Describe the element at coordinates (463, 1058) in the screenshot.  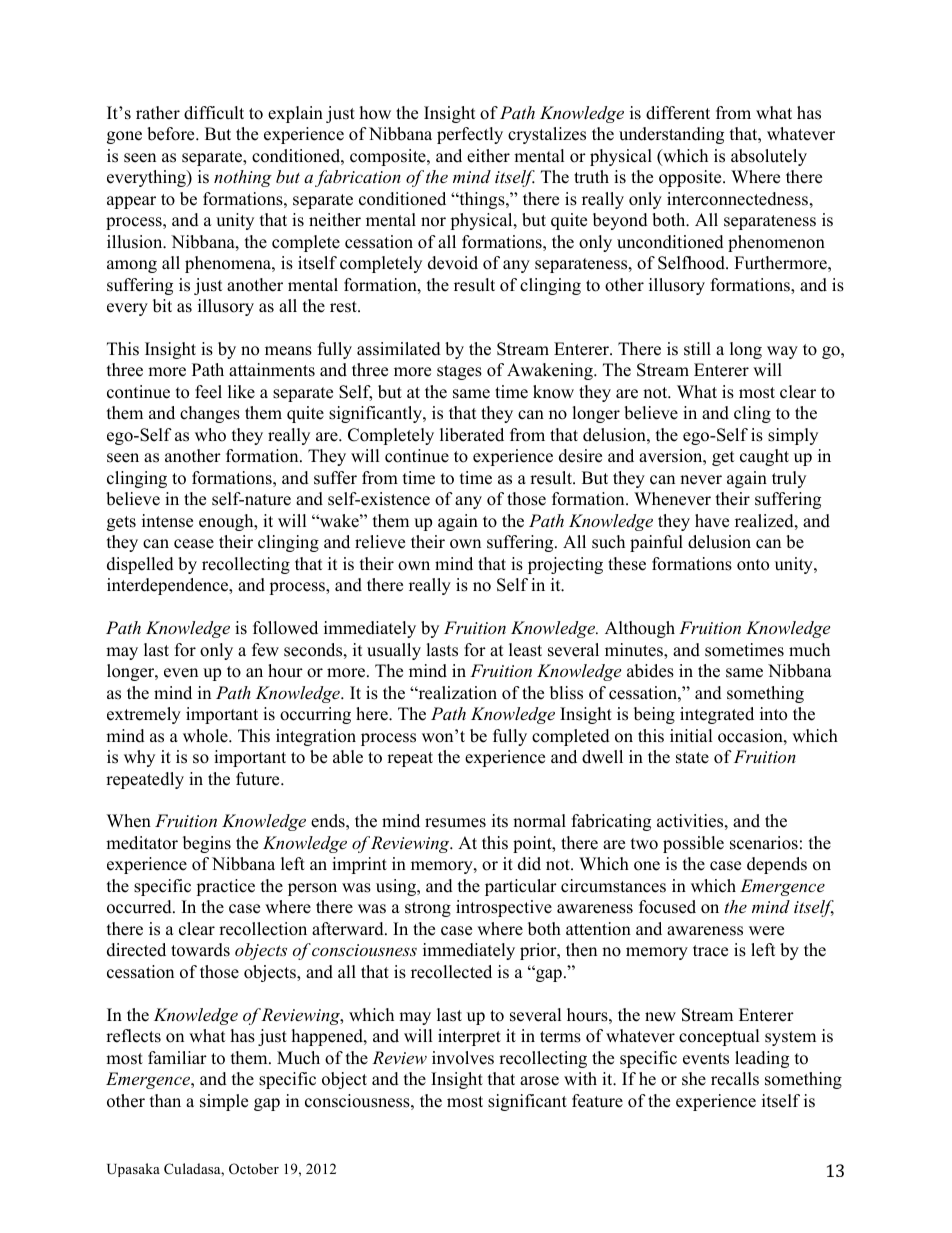
I see `involves` at that location.
